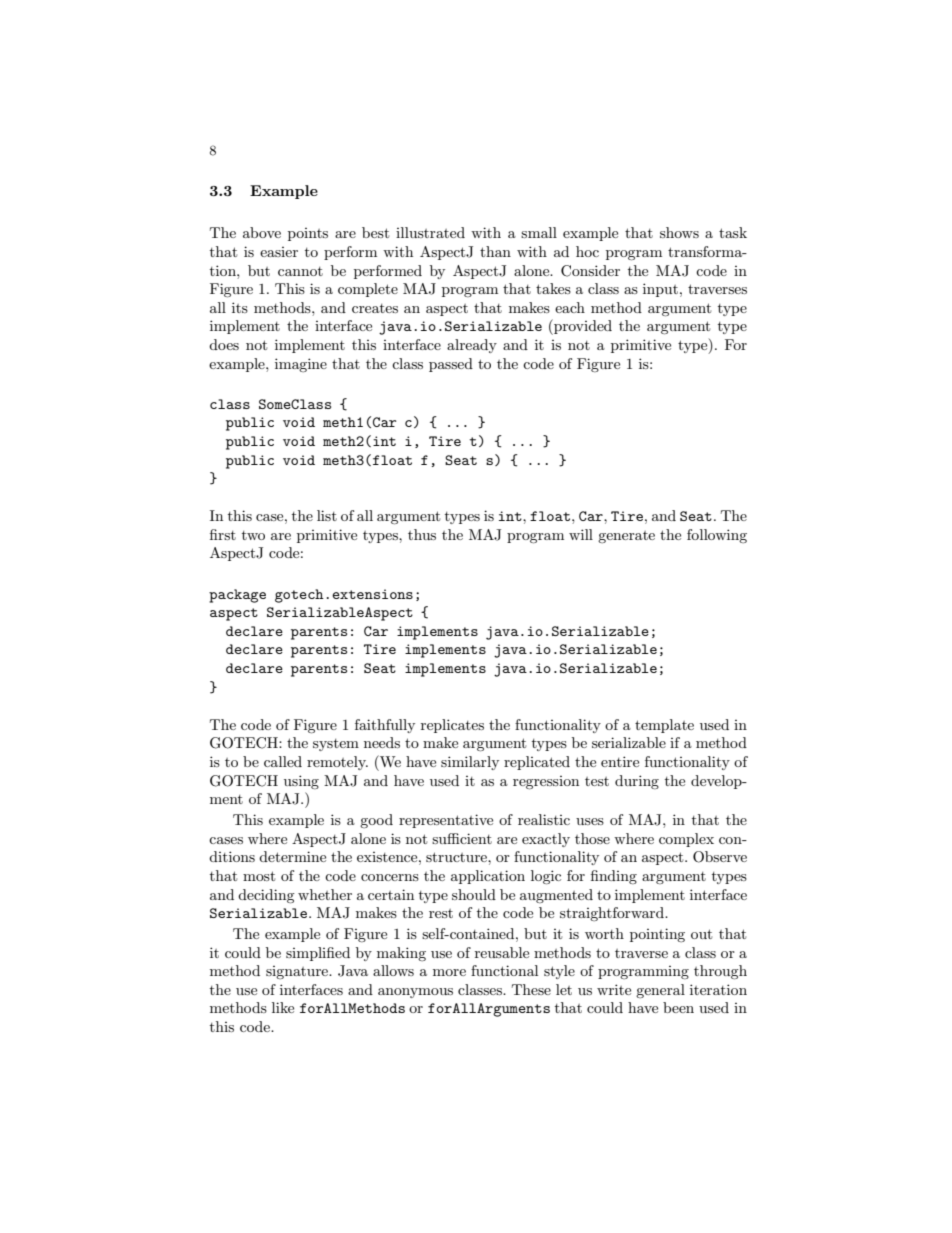 The image size is (952, 1233). I want to click on following, so click(717, 536).
